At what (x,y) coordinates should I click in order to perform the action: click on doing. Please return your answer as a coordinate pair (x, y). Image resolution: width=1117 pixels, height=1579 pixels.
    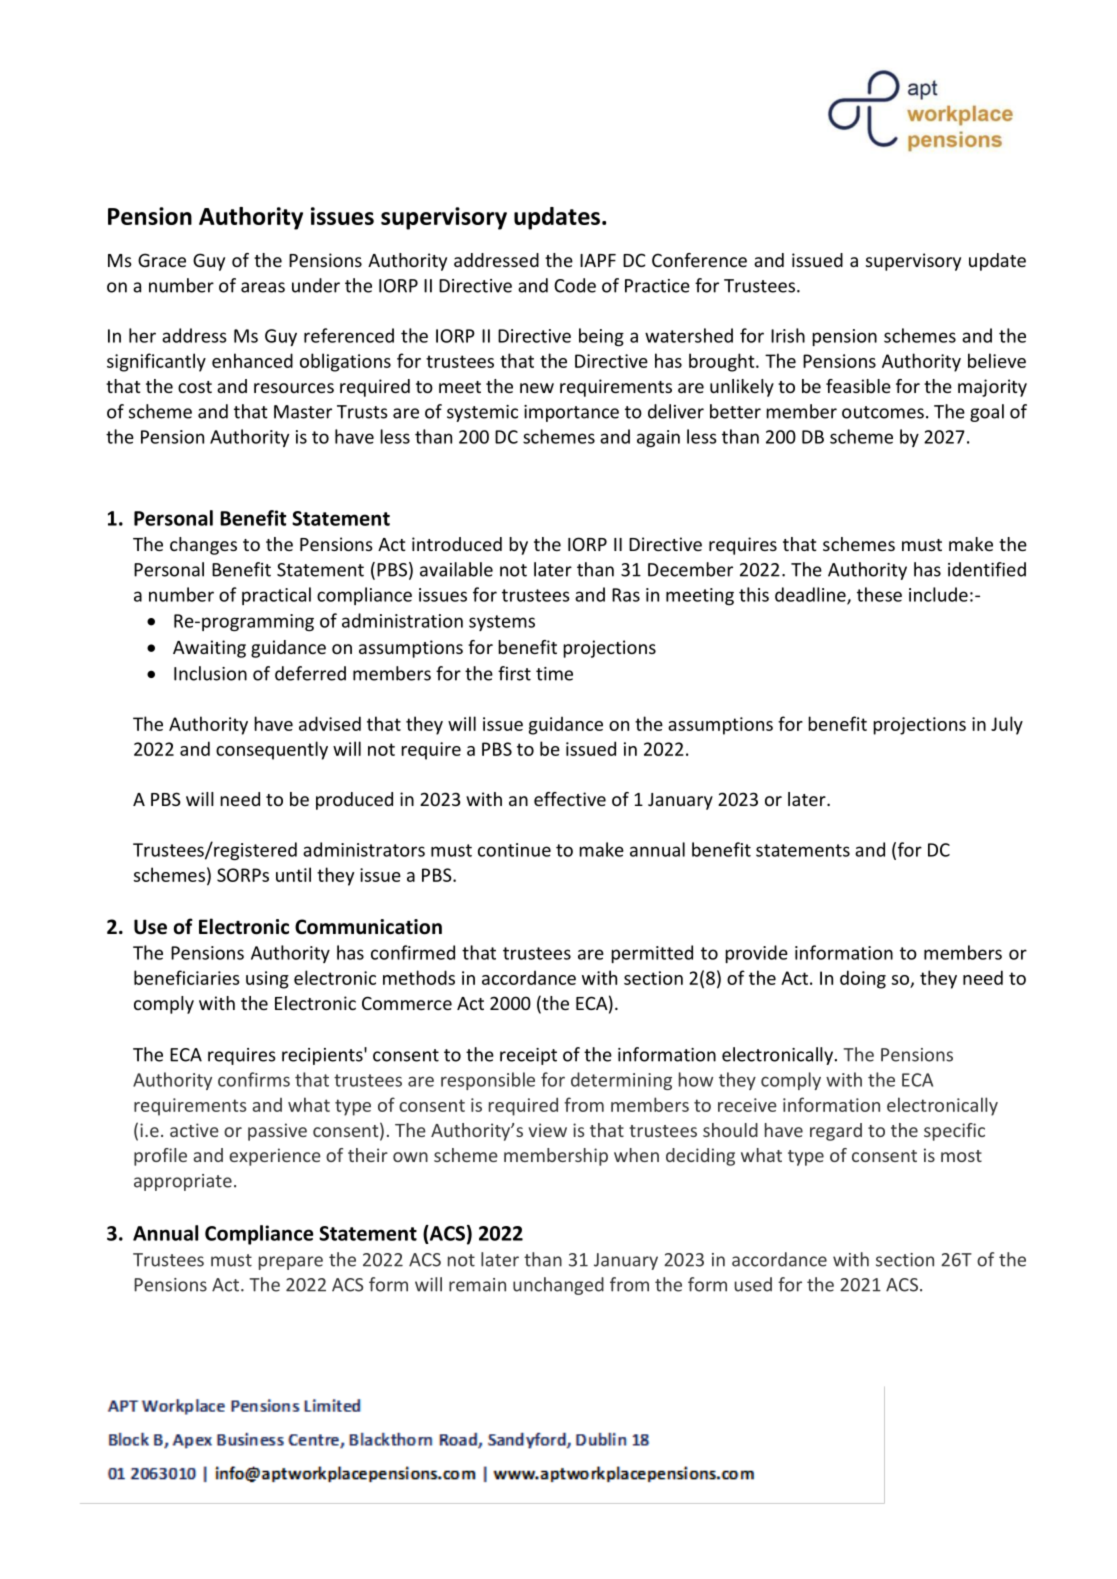
    Looking at the image, I should click on (863, 979).
